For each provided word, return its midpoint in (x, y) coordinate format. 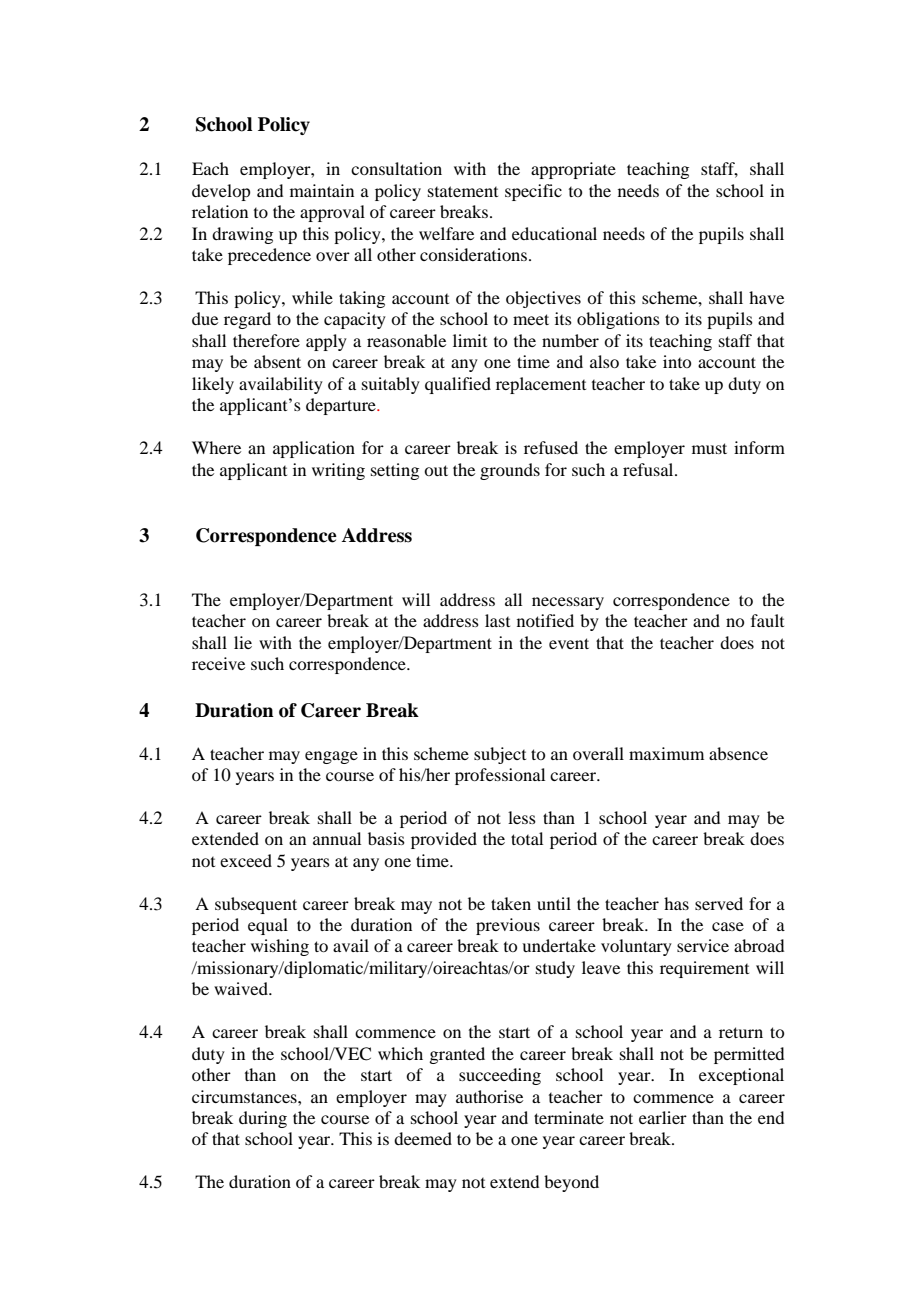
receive (218, 663)
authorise (489, 1096)
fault (767, 620)
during (263, 1119)
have (766, 297)
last (497, 620)
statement (463, 191)
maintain (322, 190)
